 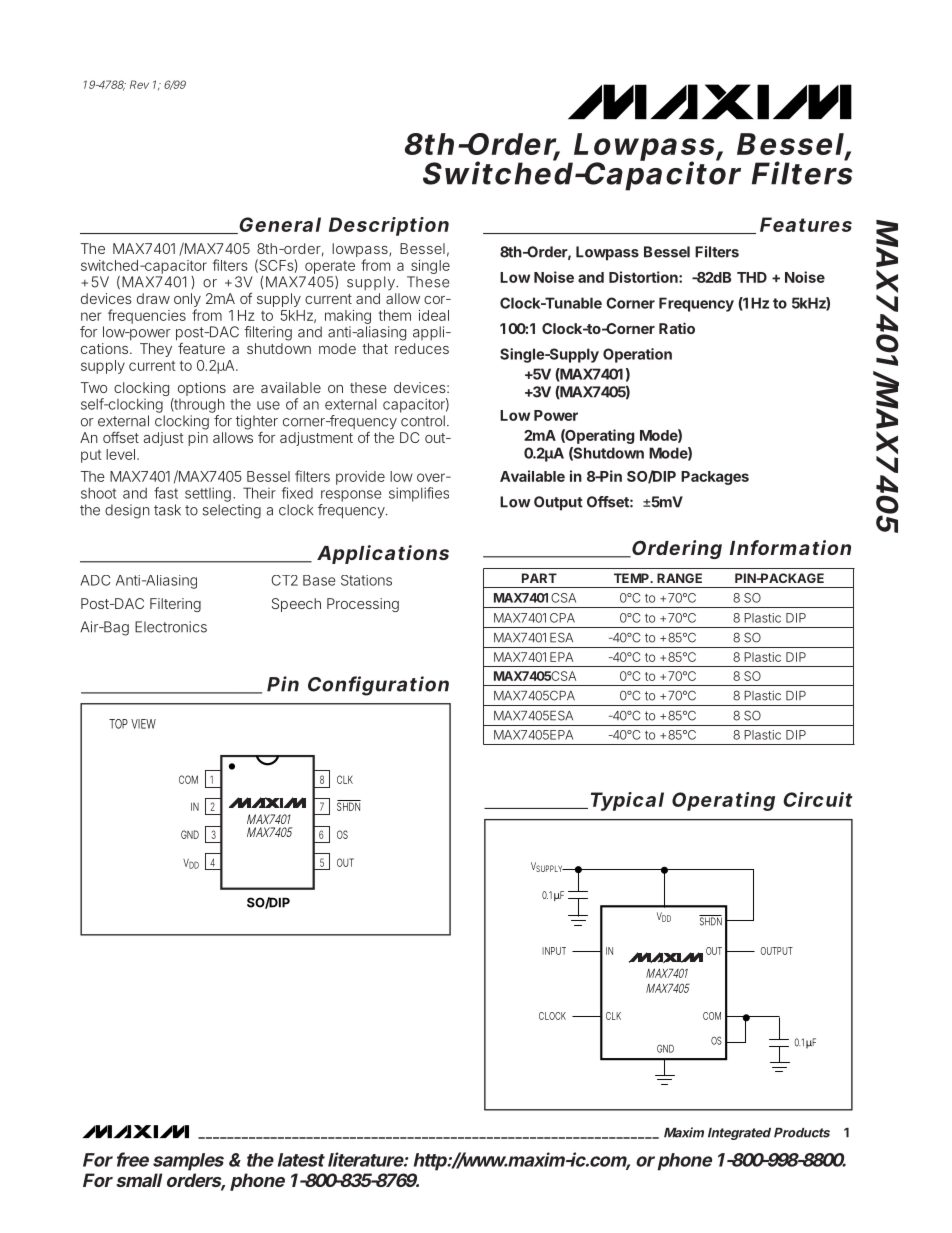 What do you see at coordinates (644, 277) in the screenshot?
I see `Distortion` at bounding box center [644, 277].
